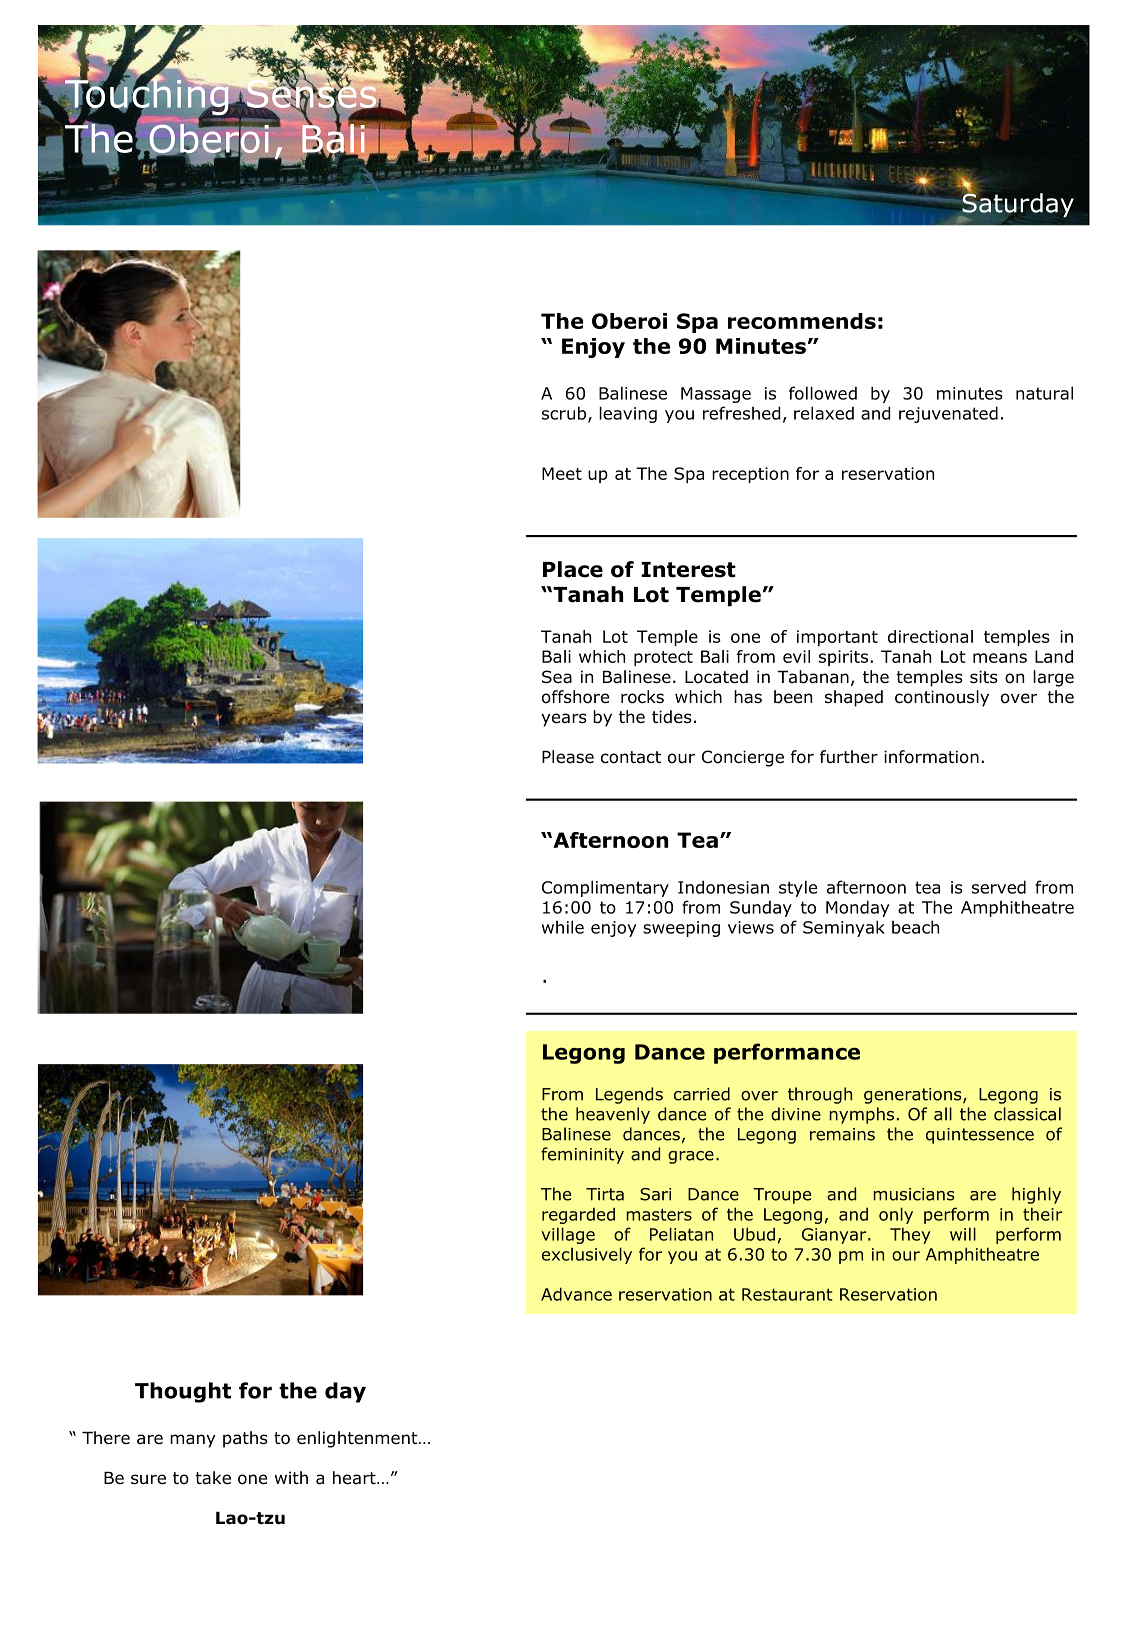 The width and height of the page is (1127, 1627). I want to click on paths, so click(245, 1439).
